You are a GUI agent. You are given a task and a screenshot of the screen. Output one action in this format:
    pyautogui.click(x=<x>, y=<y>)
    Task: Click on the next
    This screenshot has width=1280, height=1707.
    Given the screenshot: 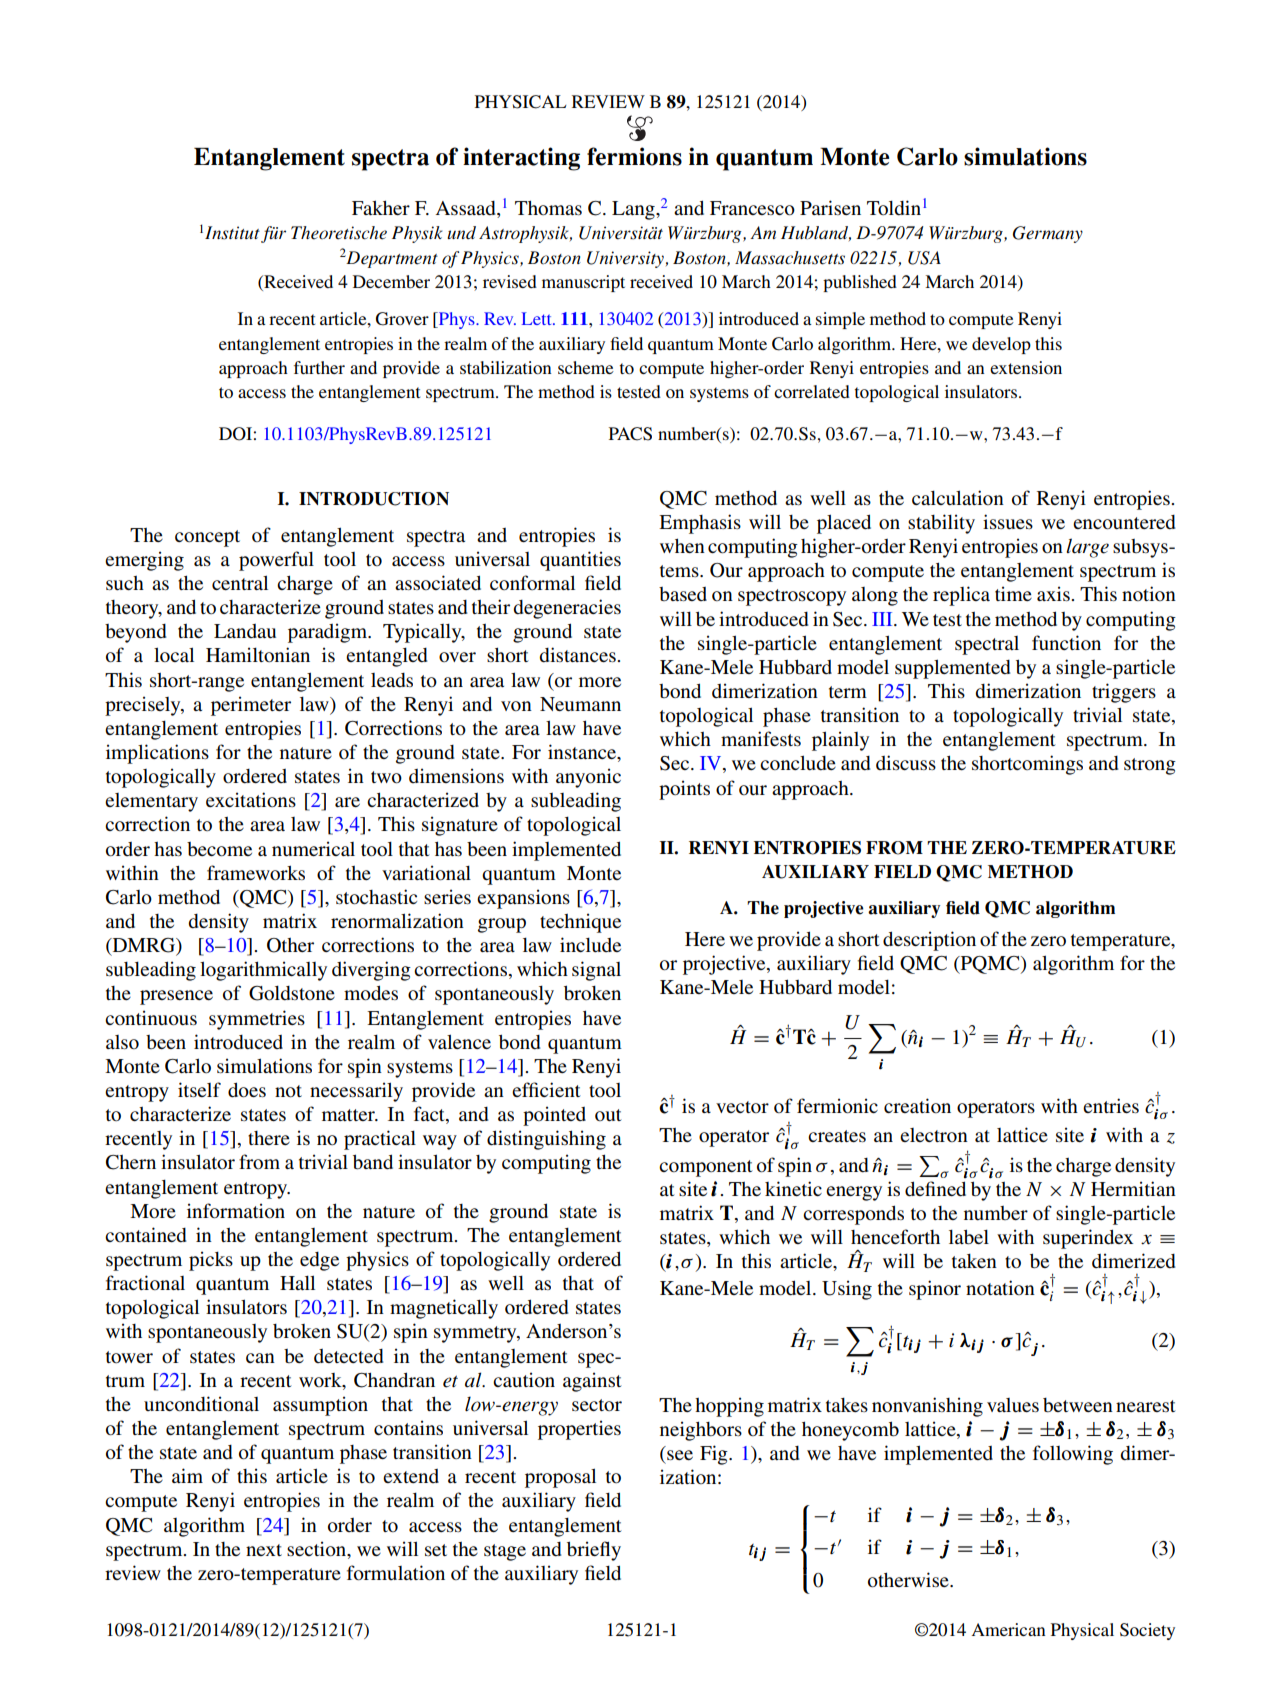 What is the action you would take?
    pyautogui.click(x=264, y=1550)
